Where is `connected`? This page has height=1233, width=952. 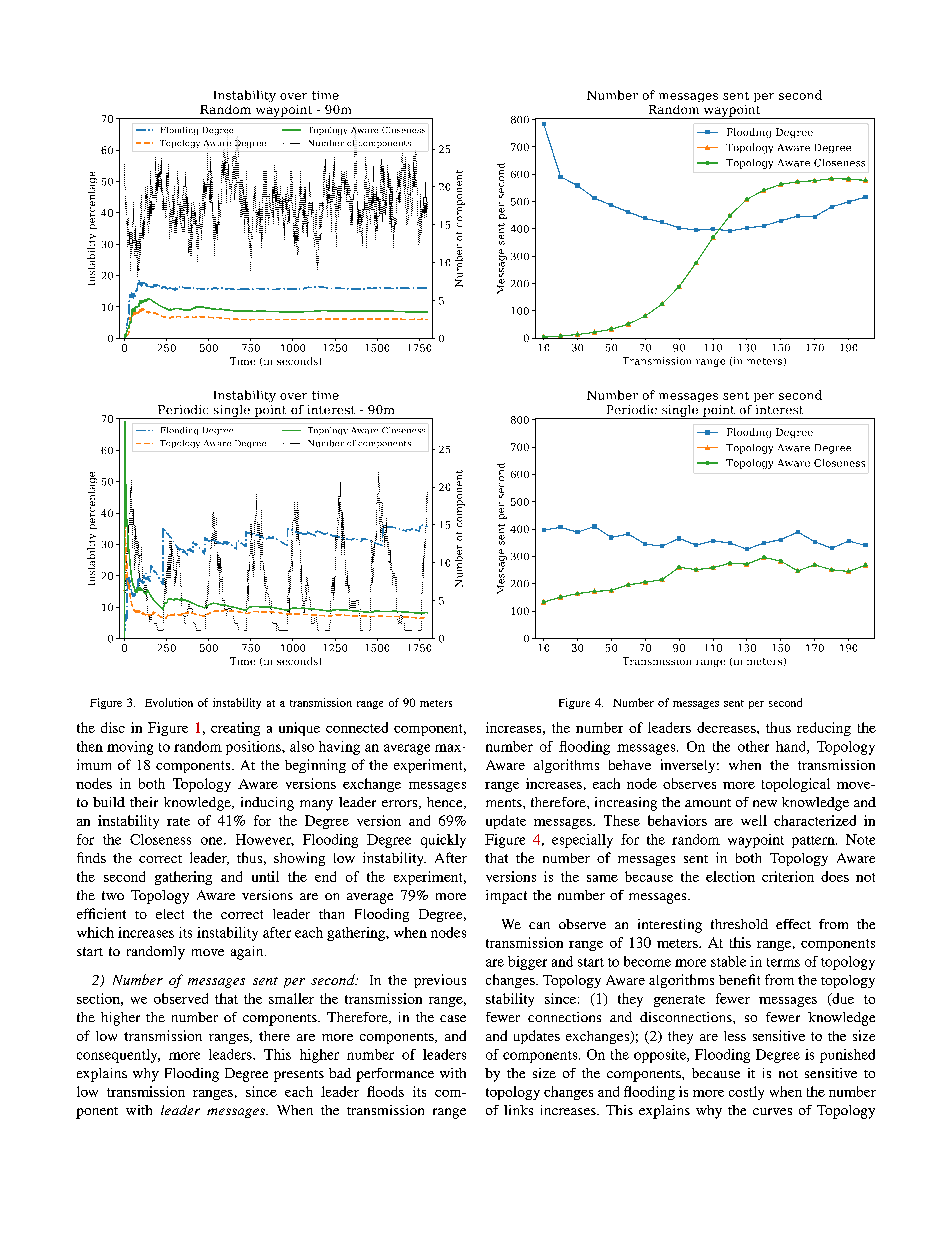 connected is located at coordinates (357, 727).
